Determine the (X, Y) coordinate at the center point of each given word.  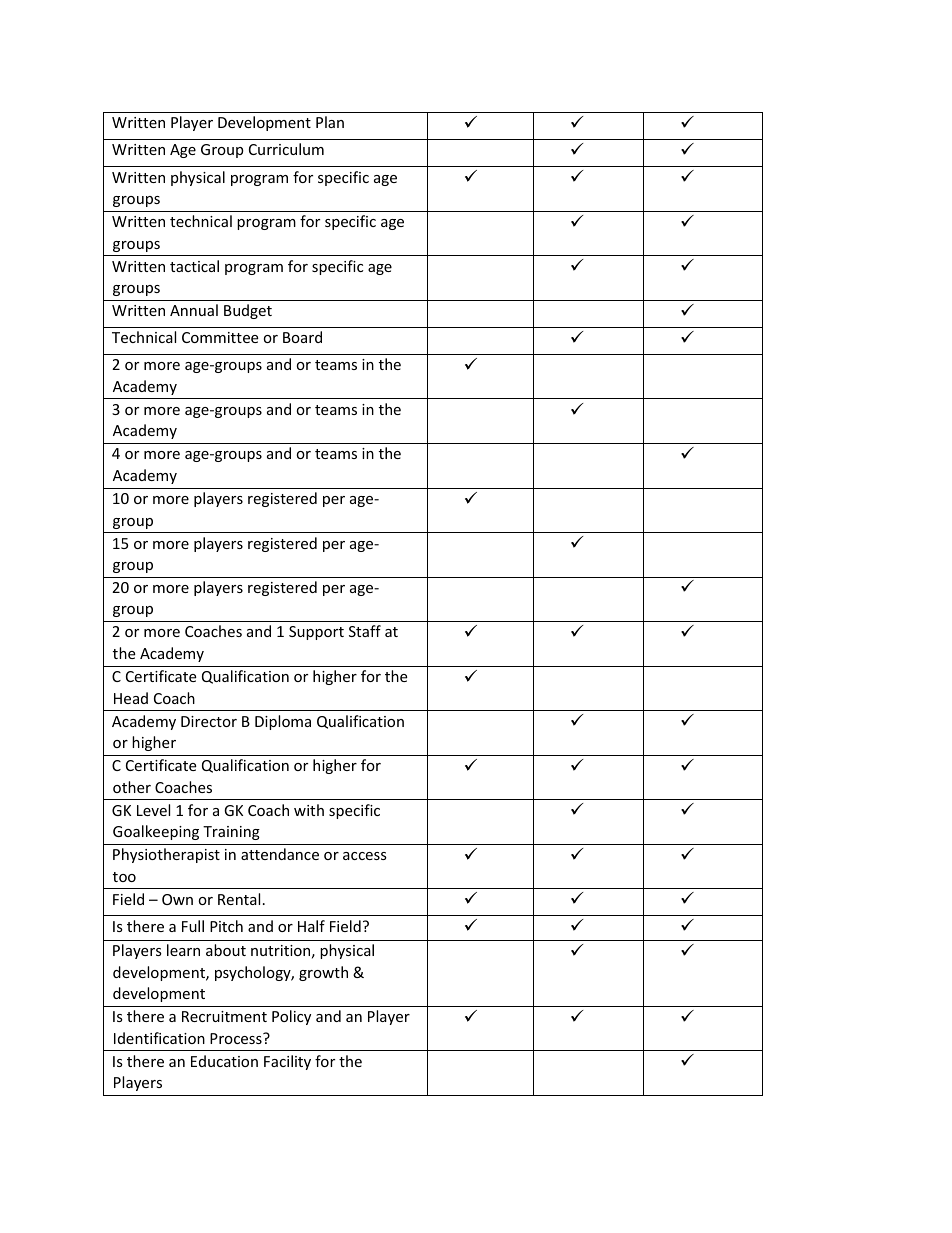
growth (323, 973)
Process (237, 1038)
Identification (159, 1038)
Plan (330, 122)
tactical (194, 266)
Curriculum (286, 149)
